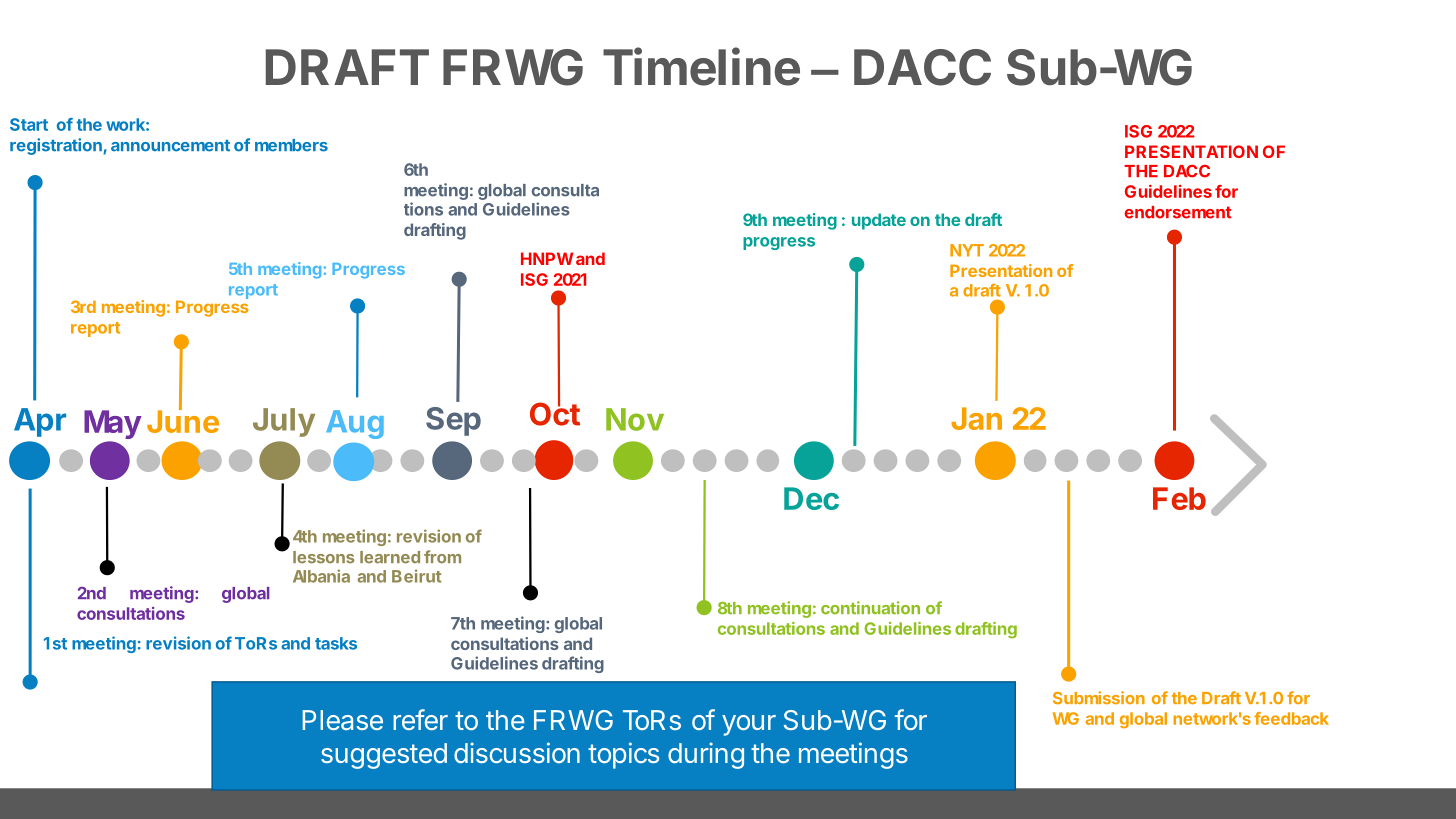  I want to click on endorsement, so click(1178, 212).
